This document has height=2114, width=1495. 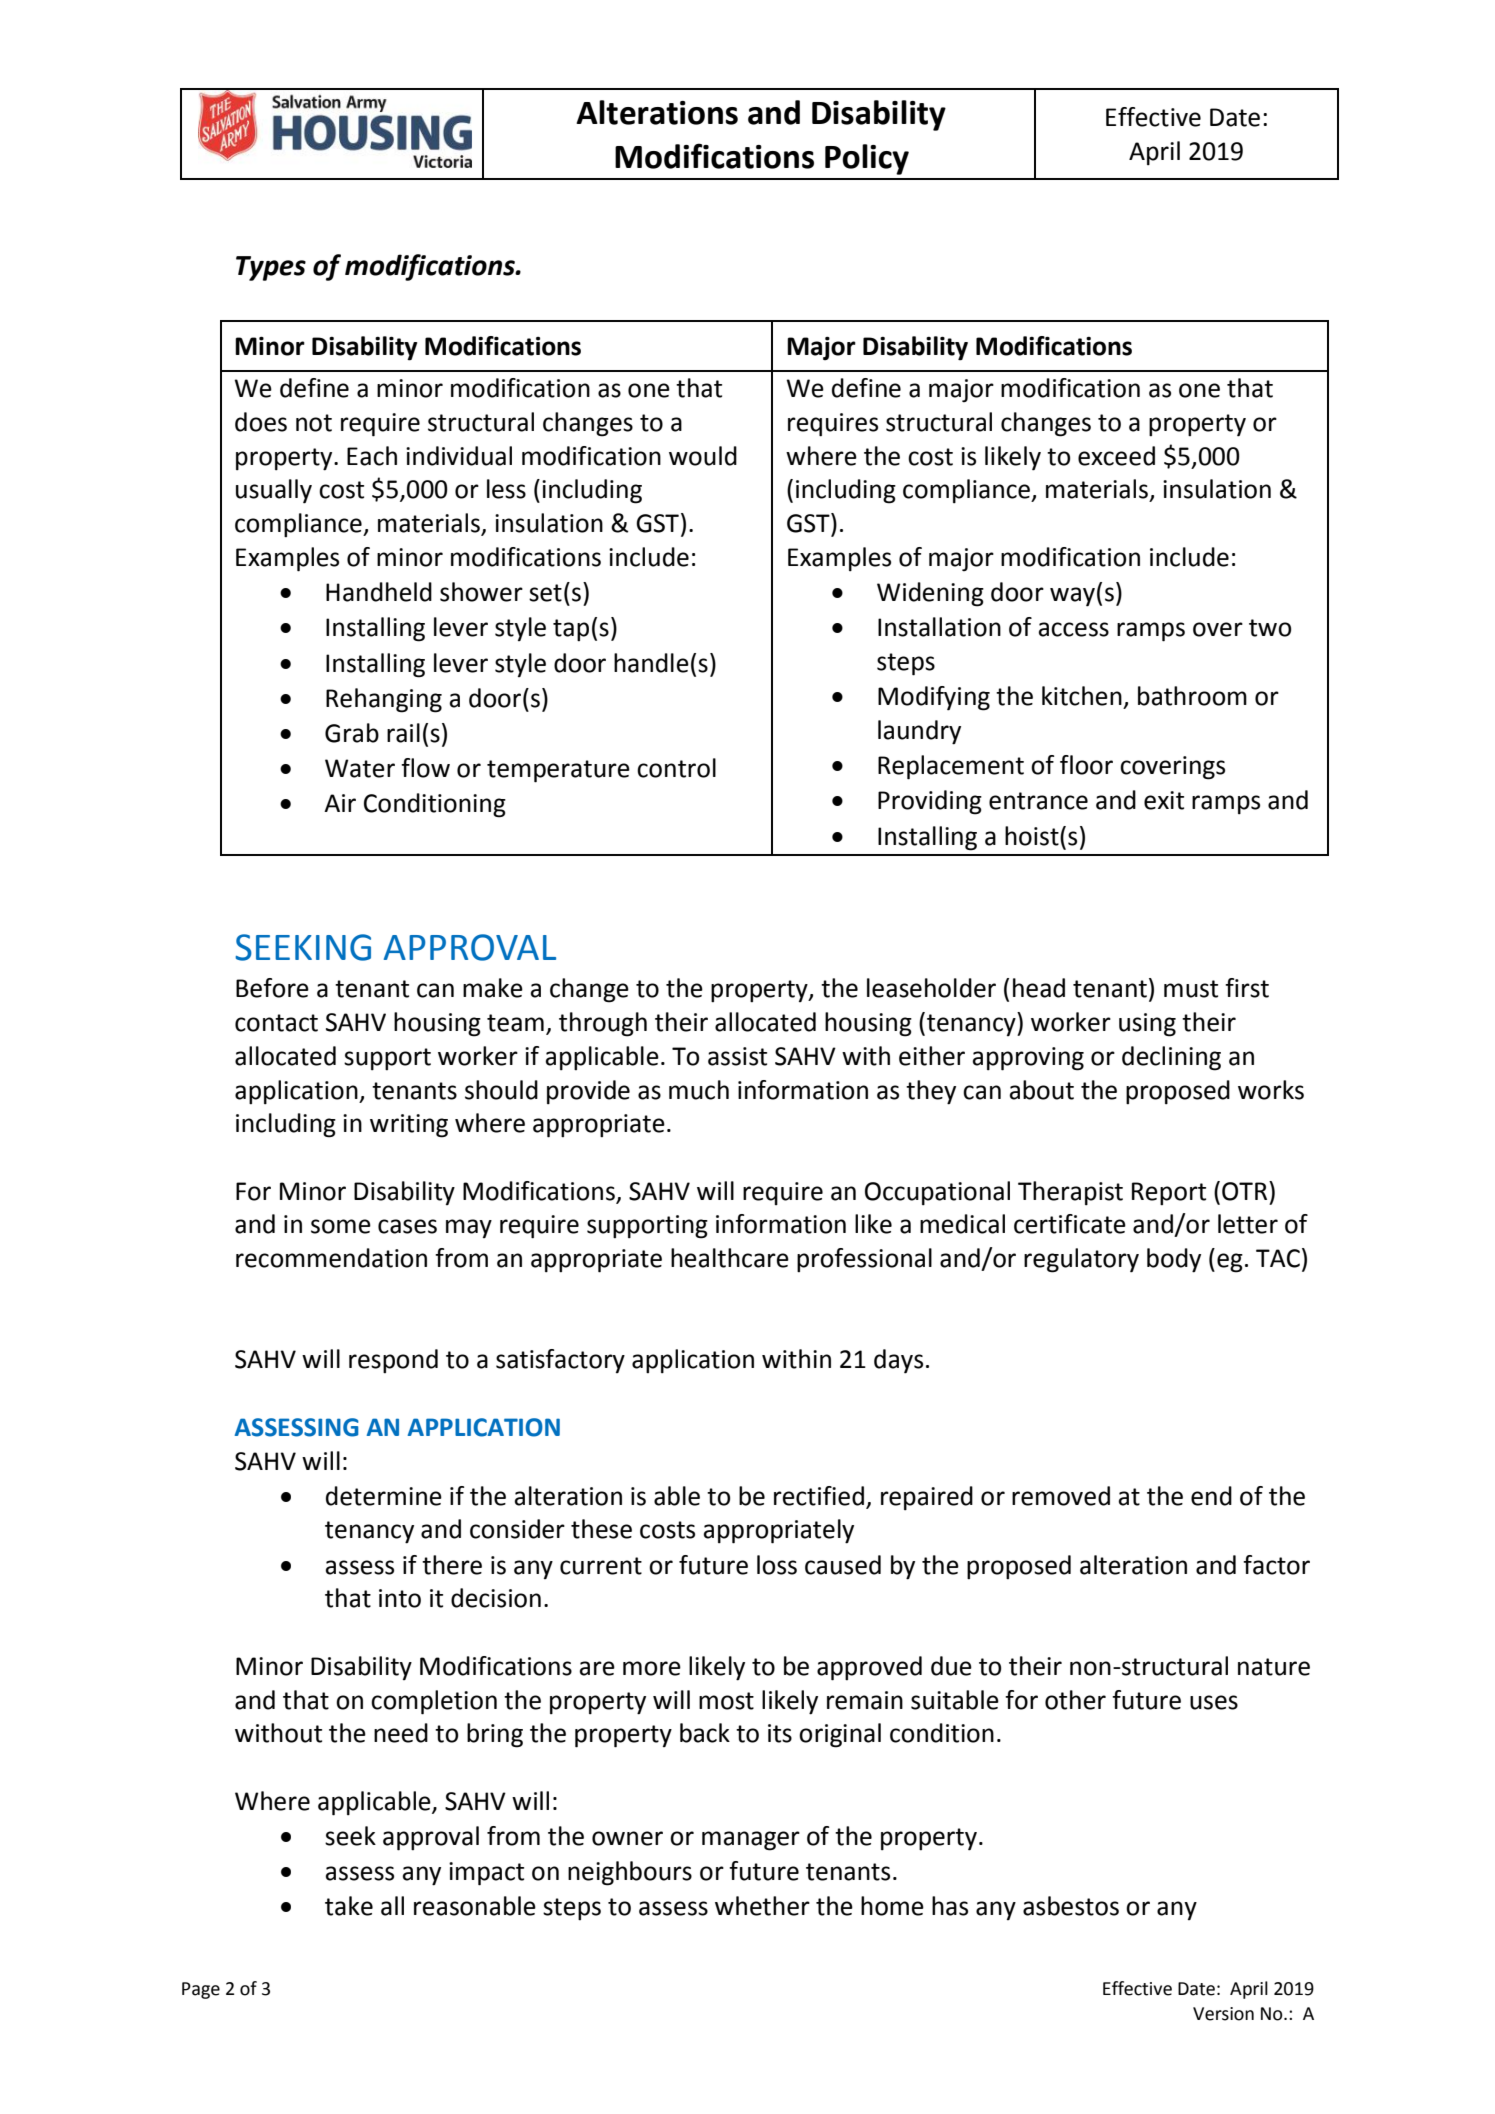 What do you see at coordinates (271, 268) in the document?
I see `Types` at bounding box center [271, 268].
